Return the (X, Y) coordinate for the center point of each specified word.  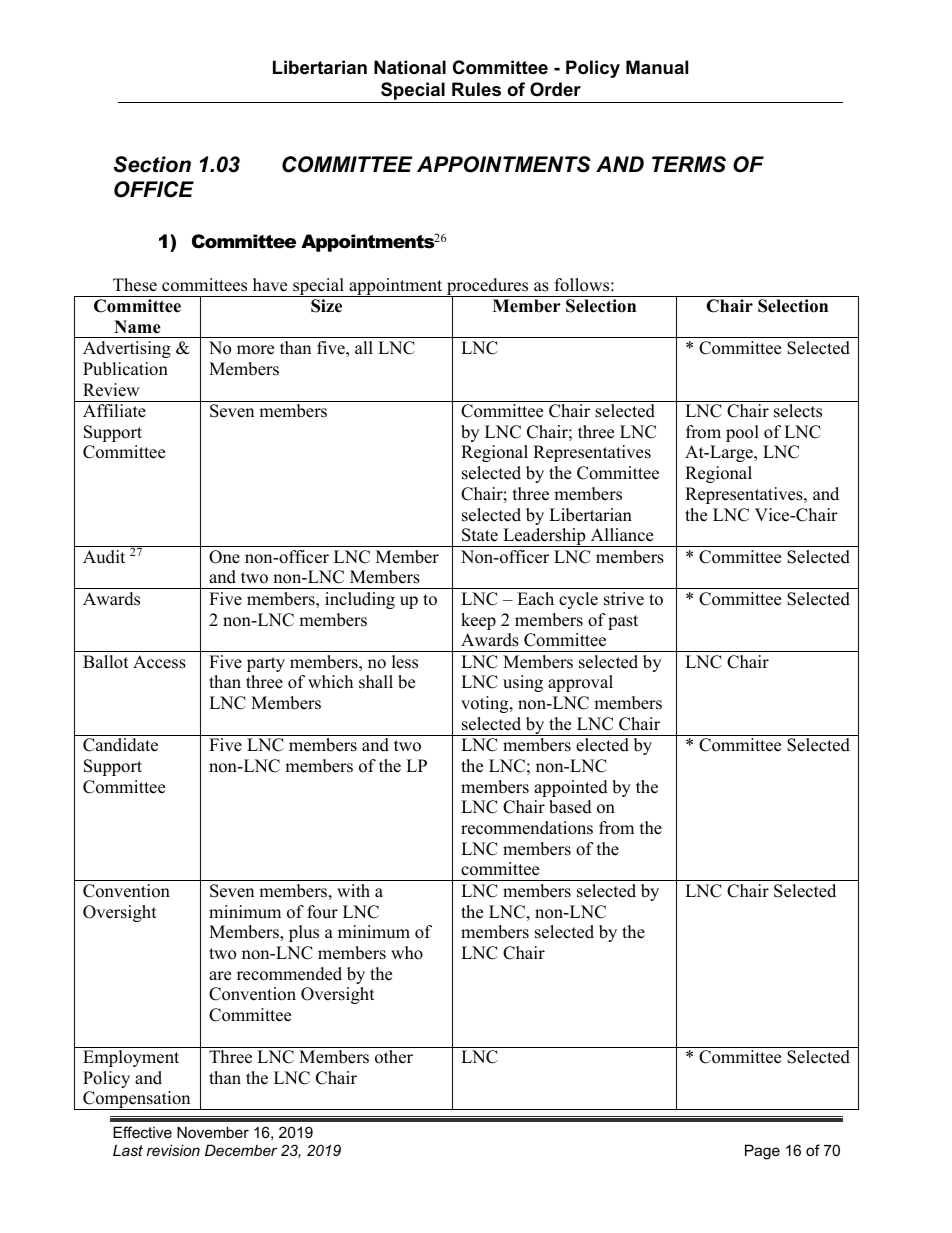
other (394, 1057)
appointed (571, 788)
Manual (657, 67)
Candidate (120, 745)
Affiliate (114, 411)
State (480, 535)
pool (742, 433)
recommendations (527, 828)
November (213, 1132)
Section (152, 164)
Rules (476, 89)
